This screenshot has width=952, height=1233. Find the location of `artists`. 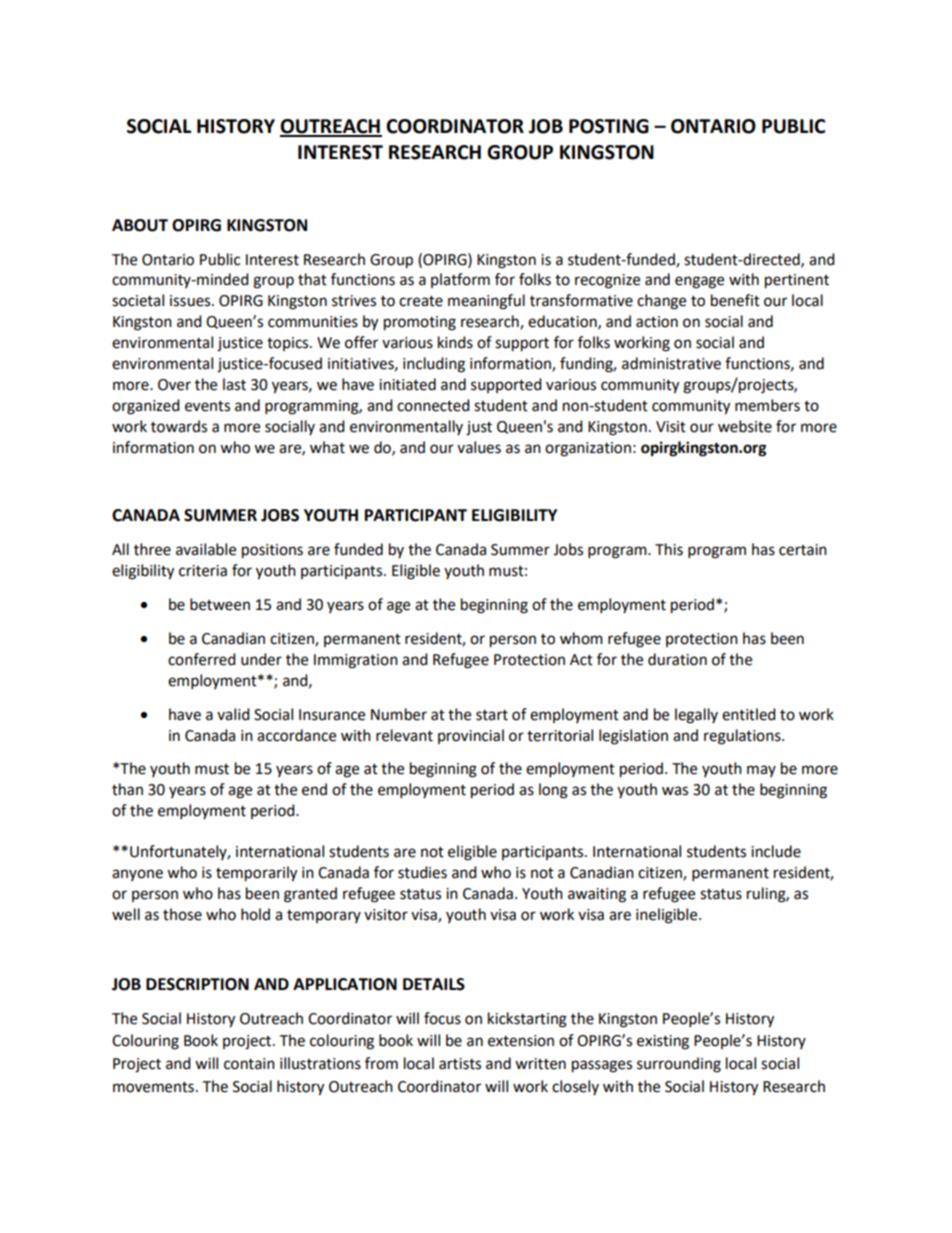

artists is located at coordinates (460, 1064).
